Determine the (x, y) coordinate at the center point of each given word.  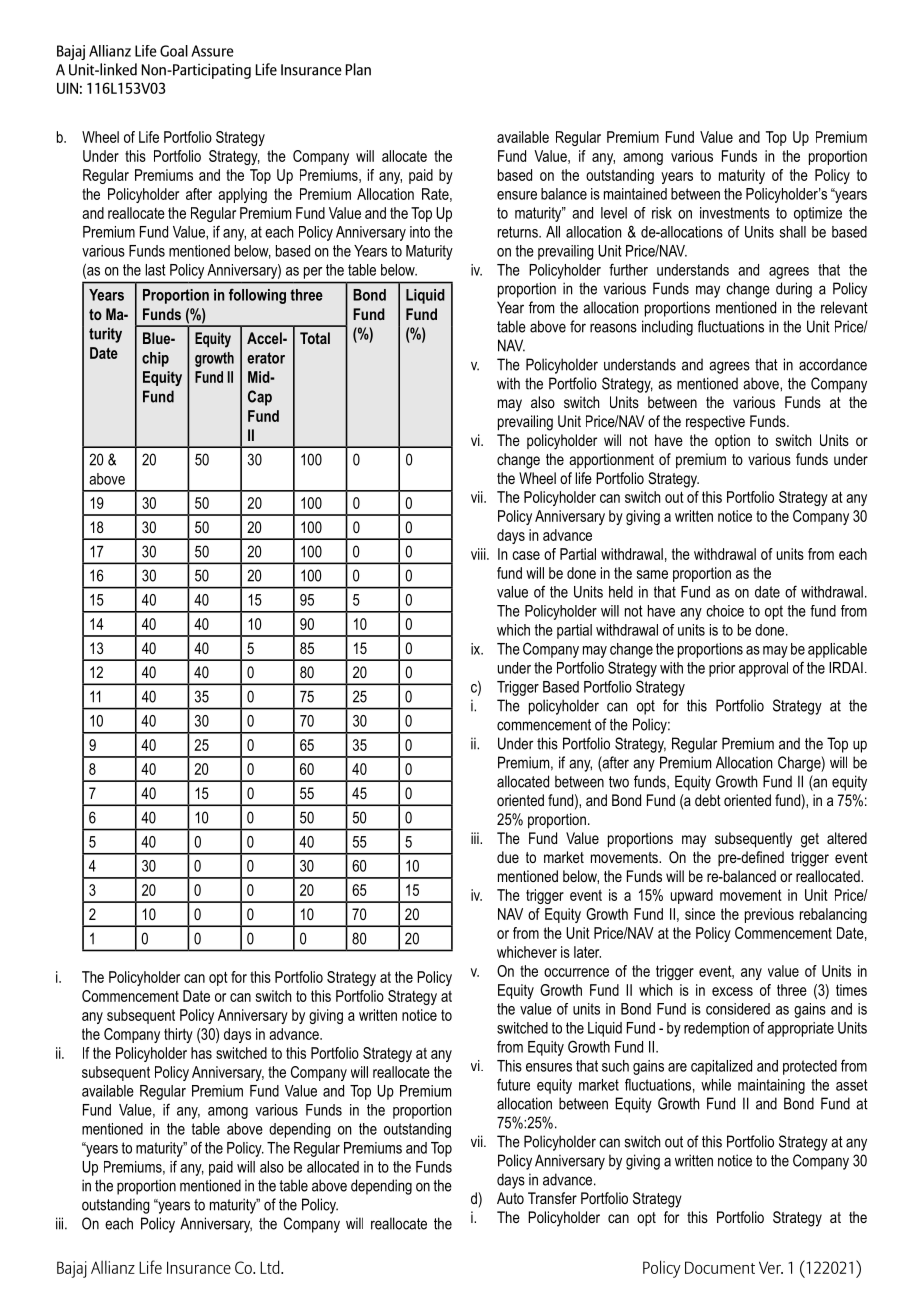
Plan (358, 69)
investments (735, 213)
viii (479, 554)
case (526, 555)
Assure (212, 51)
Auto (510, 1198)
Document (720, 1267)
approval (763, 669)
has (201, 1053)
